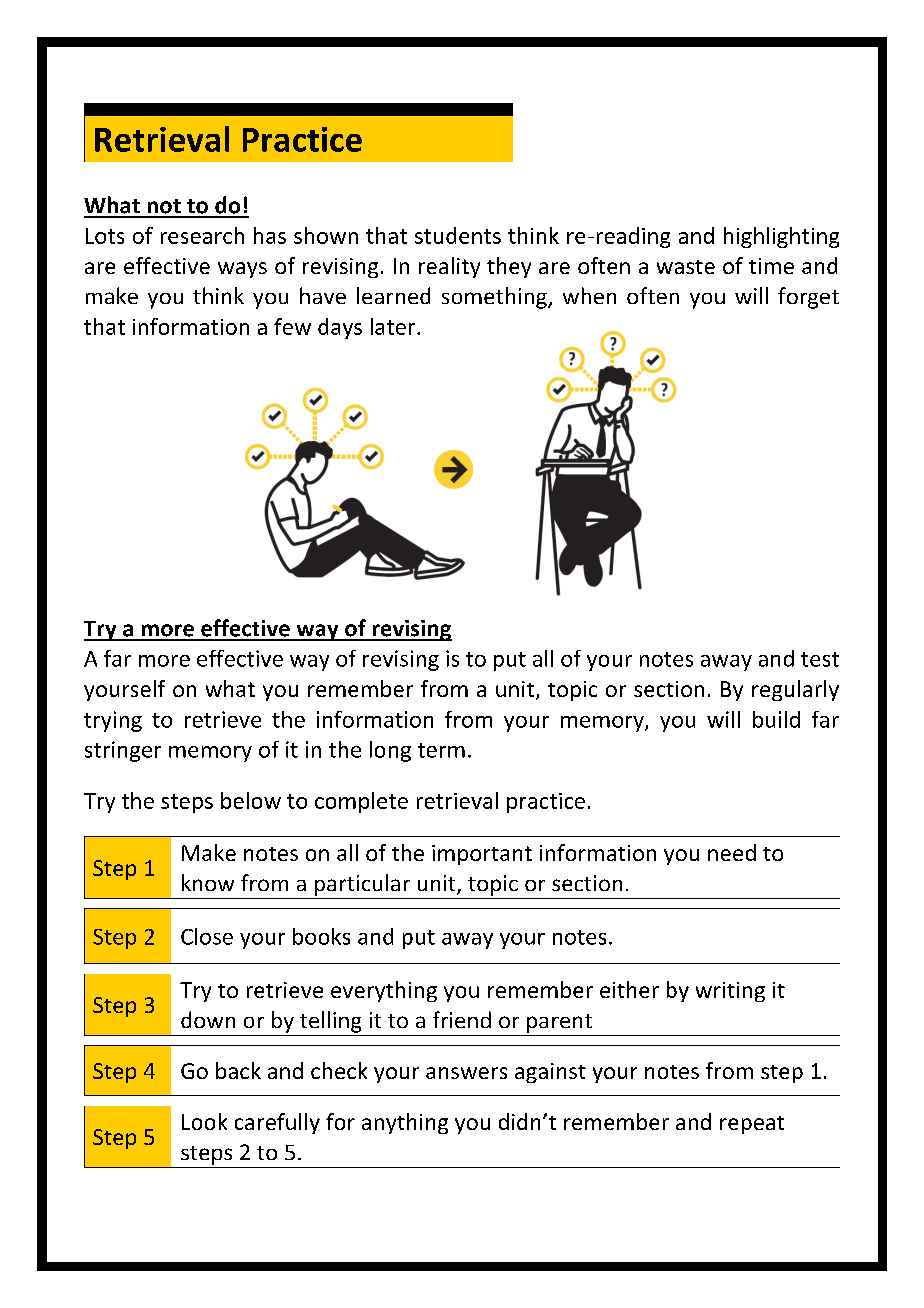 This document has width=924, height=1308. What do you see at coordinates (202, 235) in the document?
I see `research` at bounding box center [202, 235].
